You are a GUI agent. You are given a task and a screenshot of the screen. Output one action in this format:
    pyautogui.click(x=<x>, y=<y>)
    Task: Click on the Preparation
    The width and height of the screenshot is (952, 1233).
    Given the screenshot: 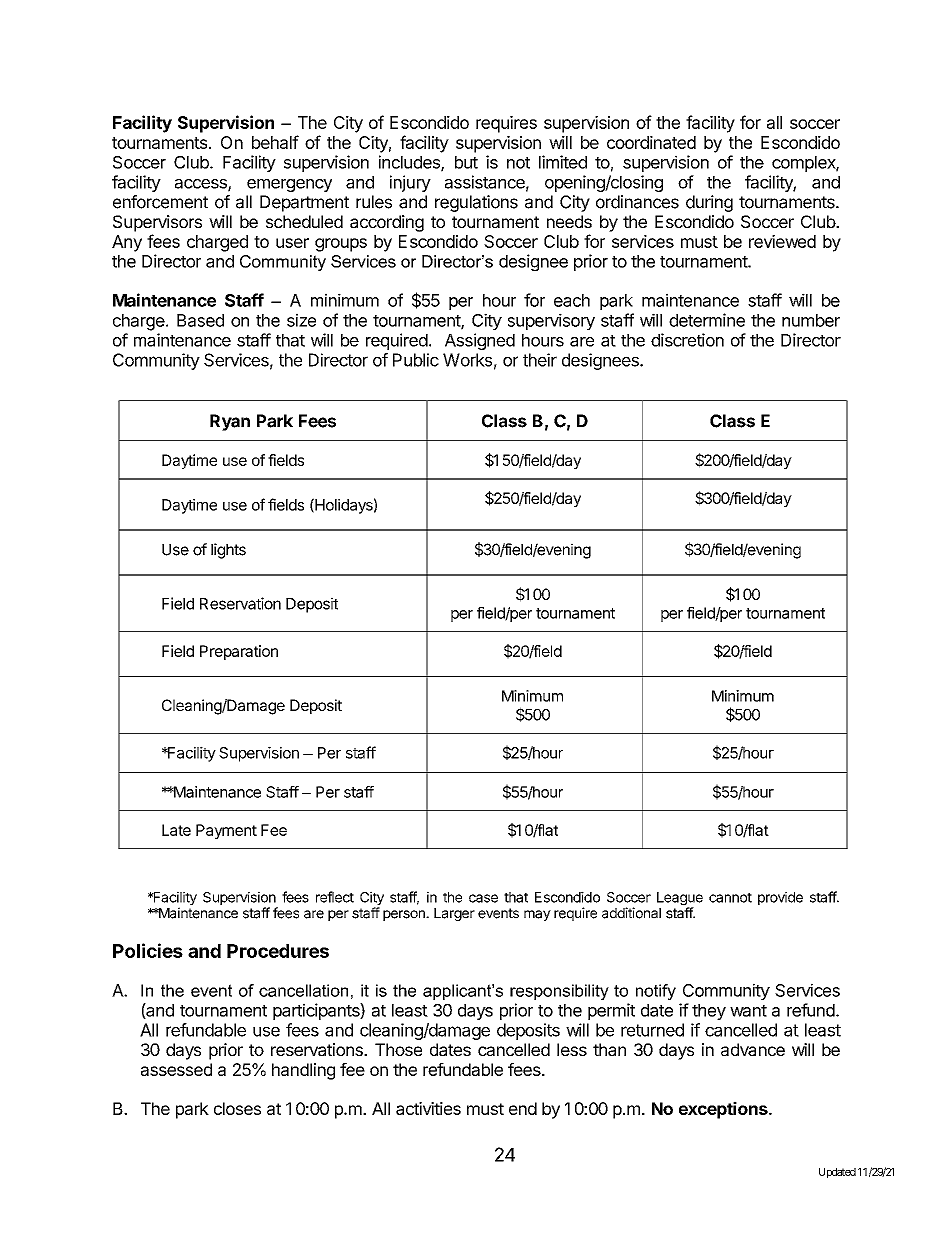 What is the action you would take?
    pyautogui.click(x=239, y=652)
